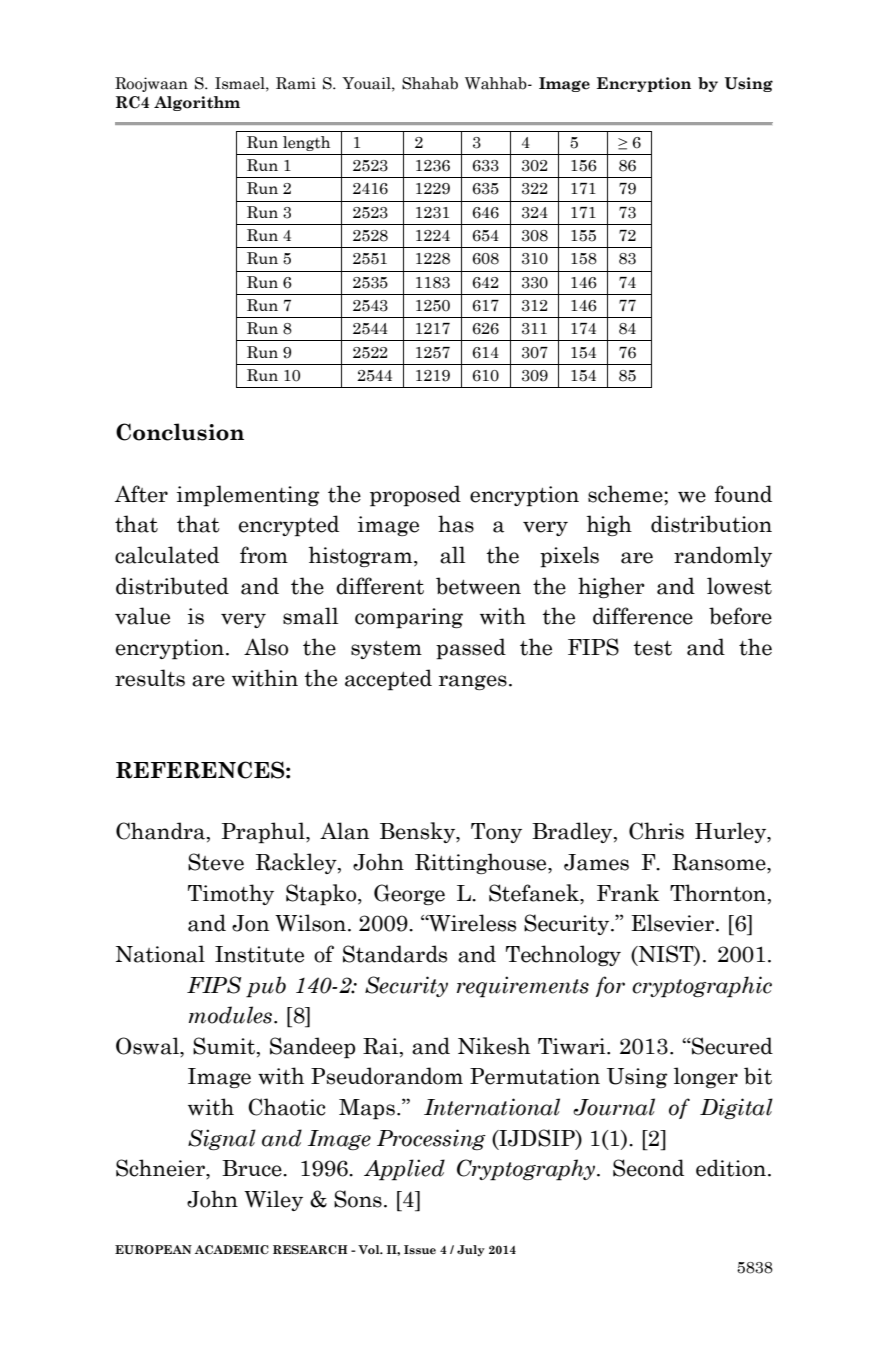  What do you see at coordinates (430, 83) in the screenshot?
I see `Shahab` at bounding box center [430, 83].
